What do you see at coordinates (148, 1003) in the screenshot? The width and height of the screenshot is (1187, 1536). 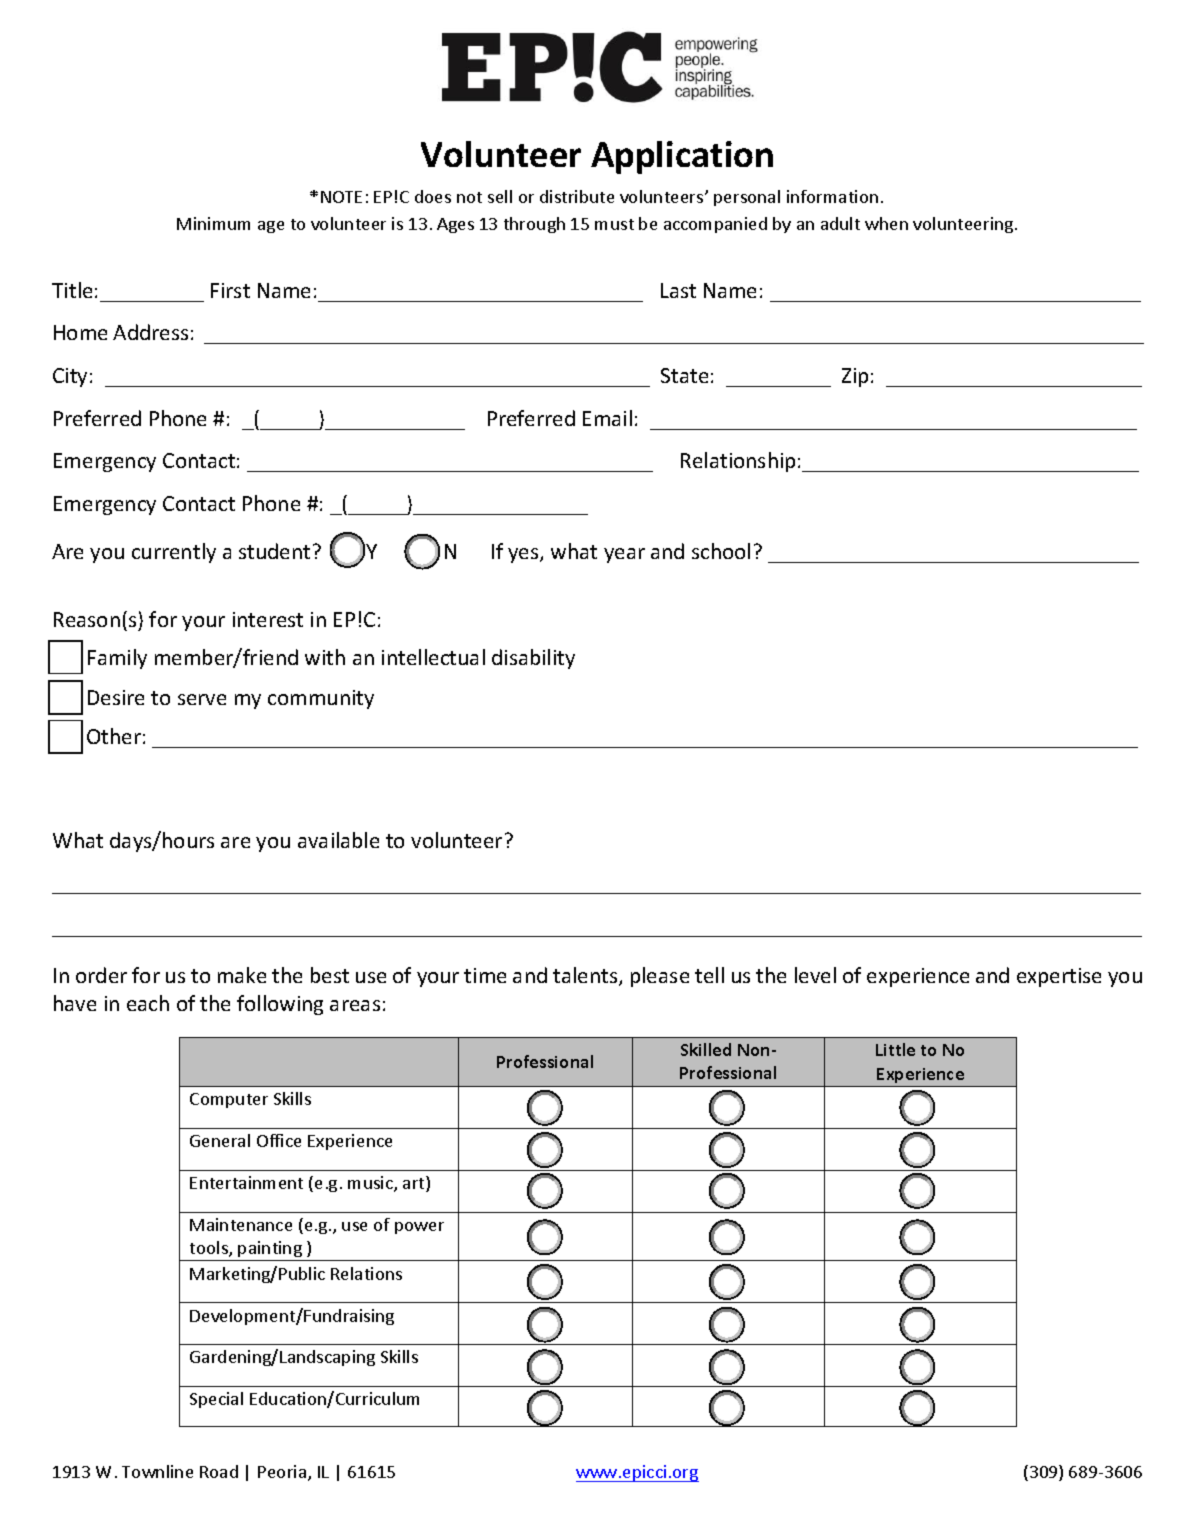 I see `each` at bounding box center [148, 1003].
